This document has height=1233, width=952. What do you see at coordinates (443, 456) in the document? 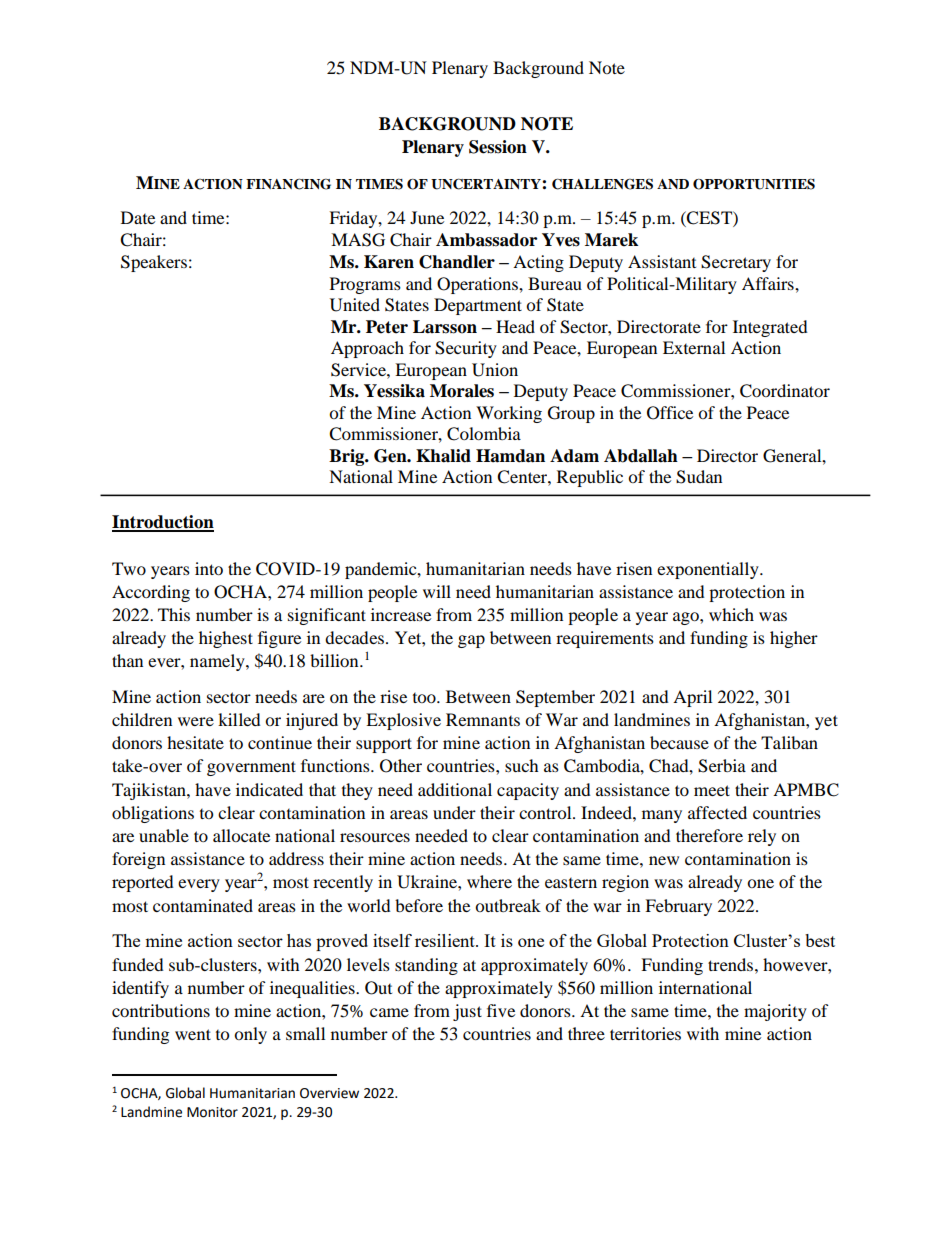
I see `Khalid` at bounding box center [443, 456].
